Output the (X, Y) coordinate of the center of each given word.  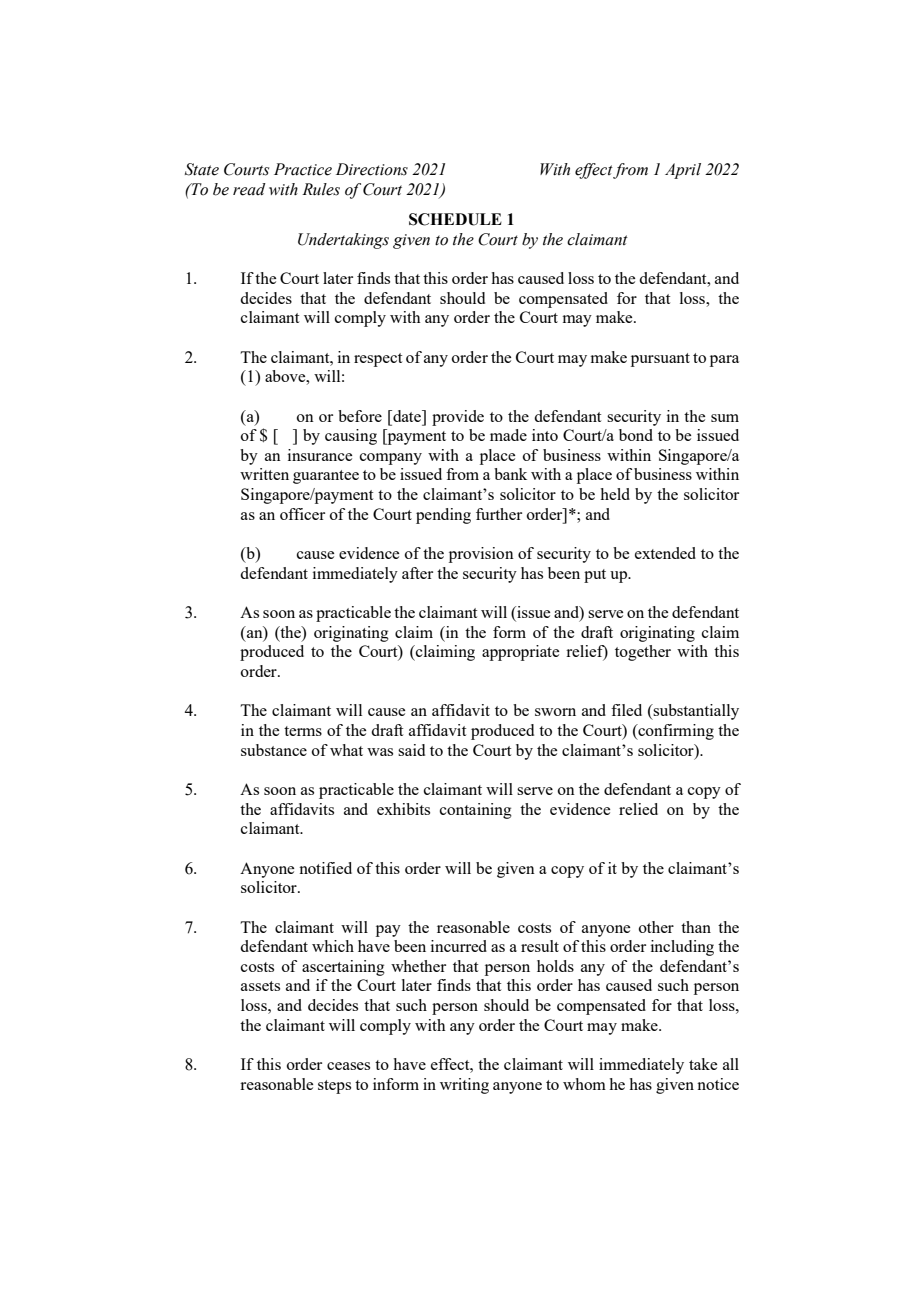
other (656, 927)
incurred (459, 946)
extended (665, 553)
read (249, 189)
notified (325, 868)
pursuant (660, 360)
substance (274, 750)
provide (458, 418)
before (360, 416)
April (683, 171)
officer (302, 514)
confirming (675, 732)
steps (334, 1087)
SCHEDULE (455, 219)
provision (481, 555)
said (411, 750)
